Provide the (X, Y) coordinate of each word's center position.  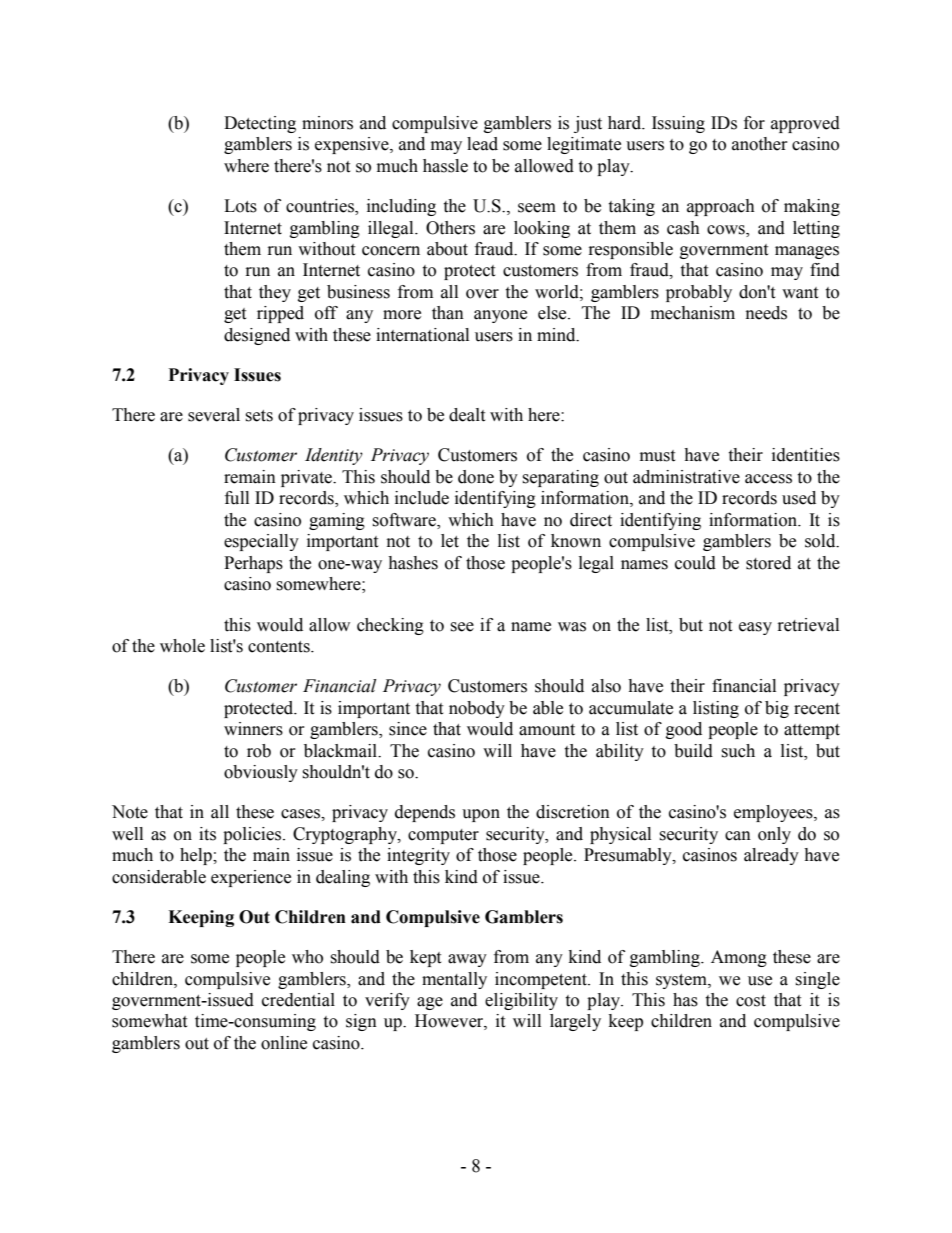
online (284, 1043)
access (768, 479)
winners (253, 729)
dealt (467, 415)
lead (482, 144)
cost (751, 1001)
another (760, 144)
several (214, 415)
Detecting (260, 124)
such (738, 751)
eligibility (521, 1001)
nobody (477, 709)
